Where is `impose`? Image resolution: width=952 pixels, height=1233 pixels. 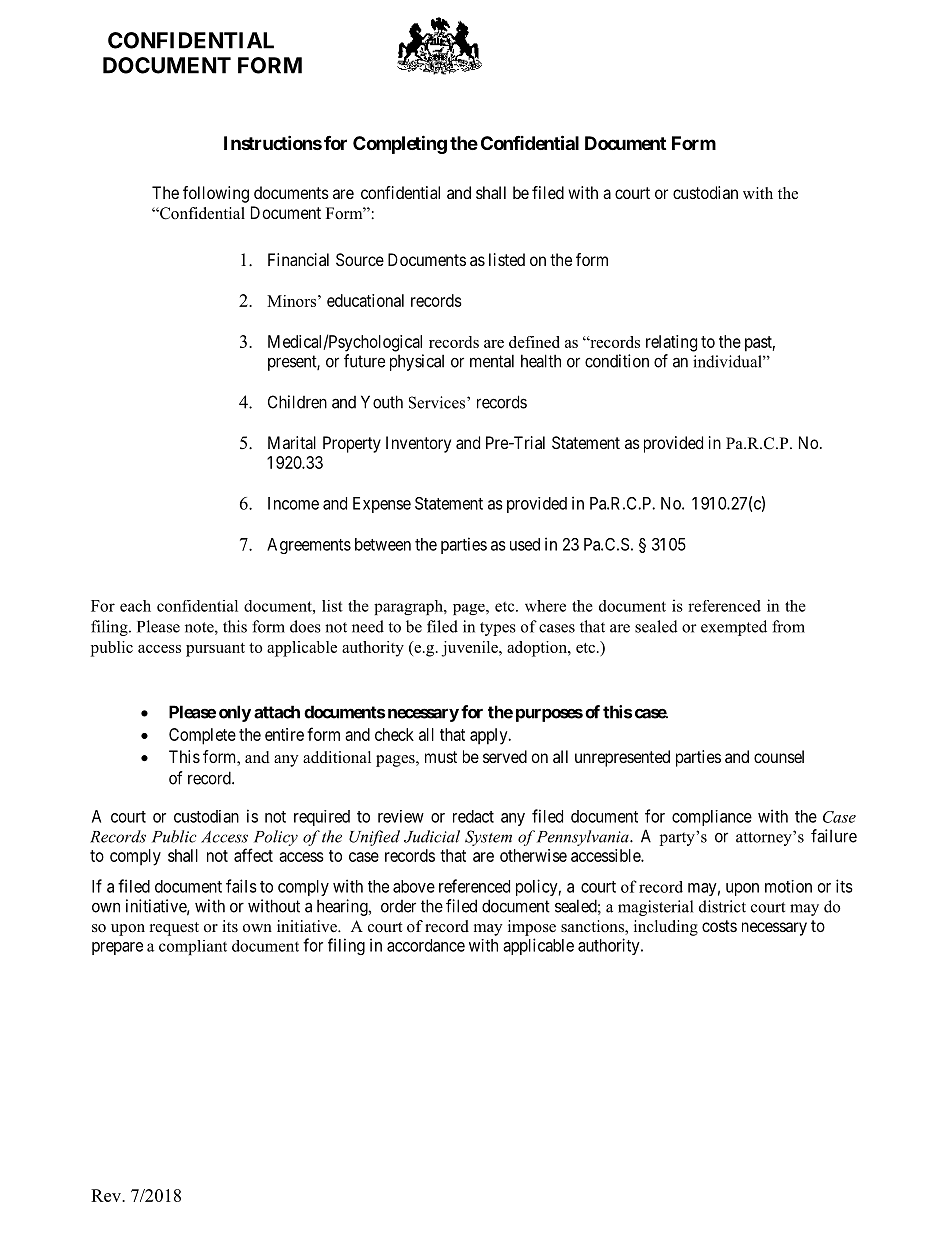
impose is located at coordinates (532, 928).
